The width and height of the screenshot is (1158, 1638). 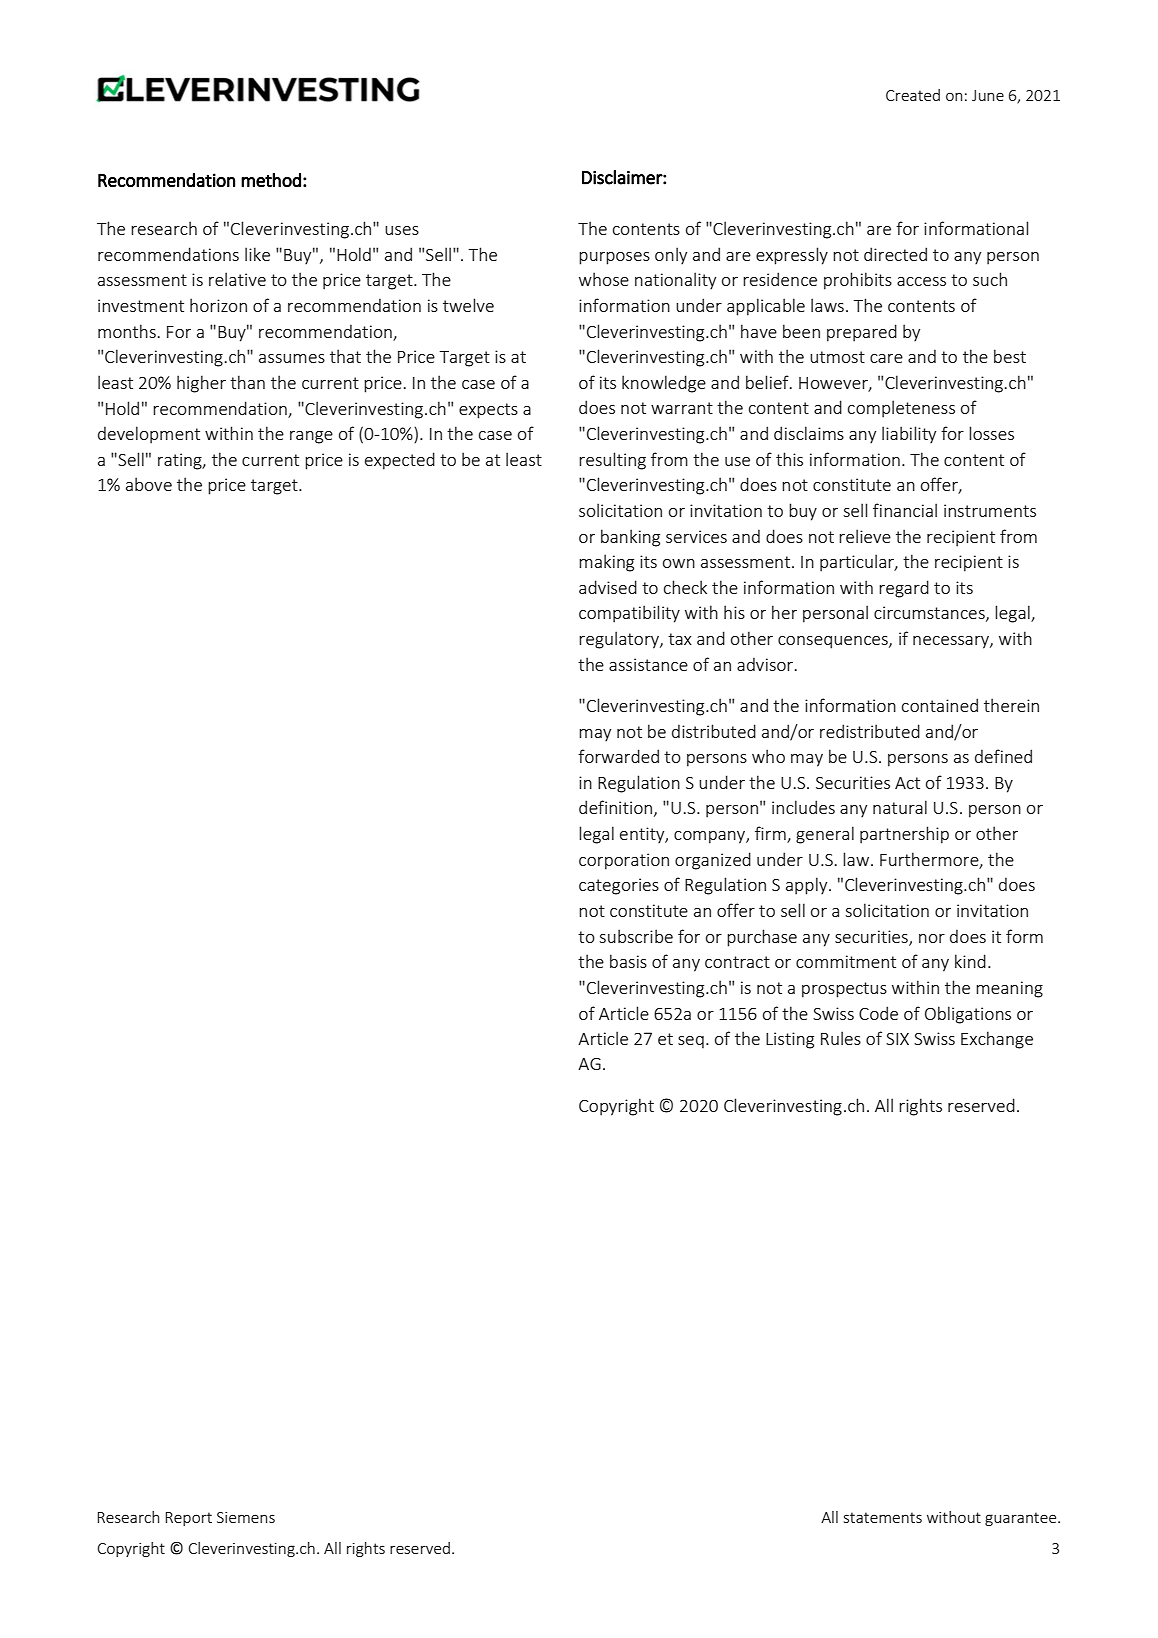 What do you see at coordinates (883, 1517) in the screenshot?
I see `statements` at bounding box center [883, 1517].
